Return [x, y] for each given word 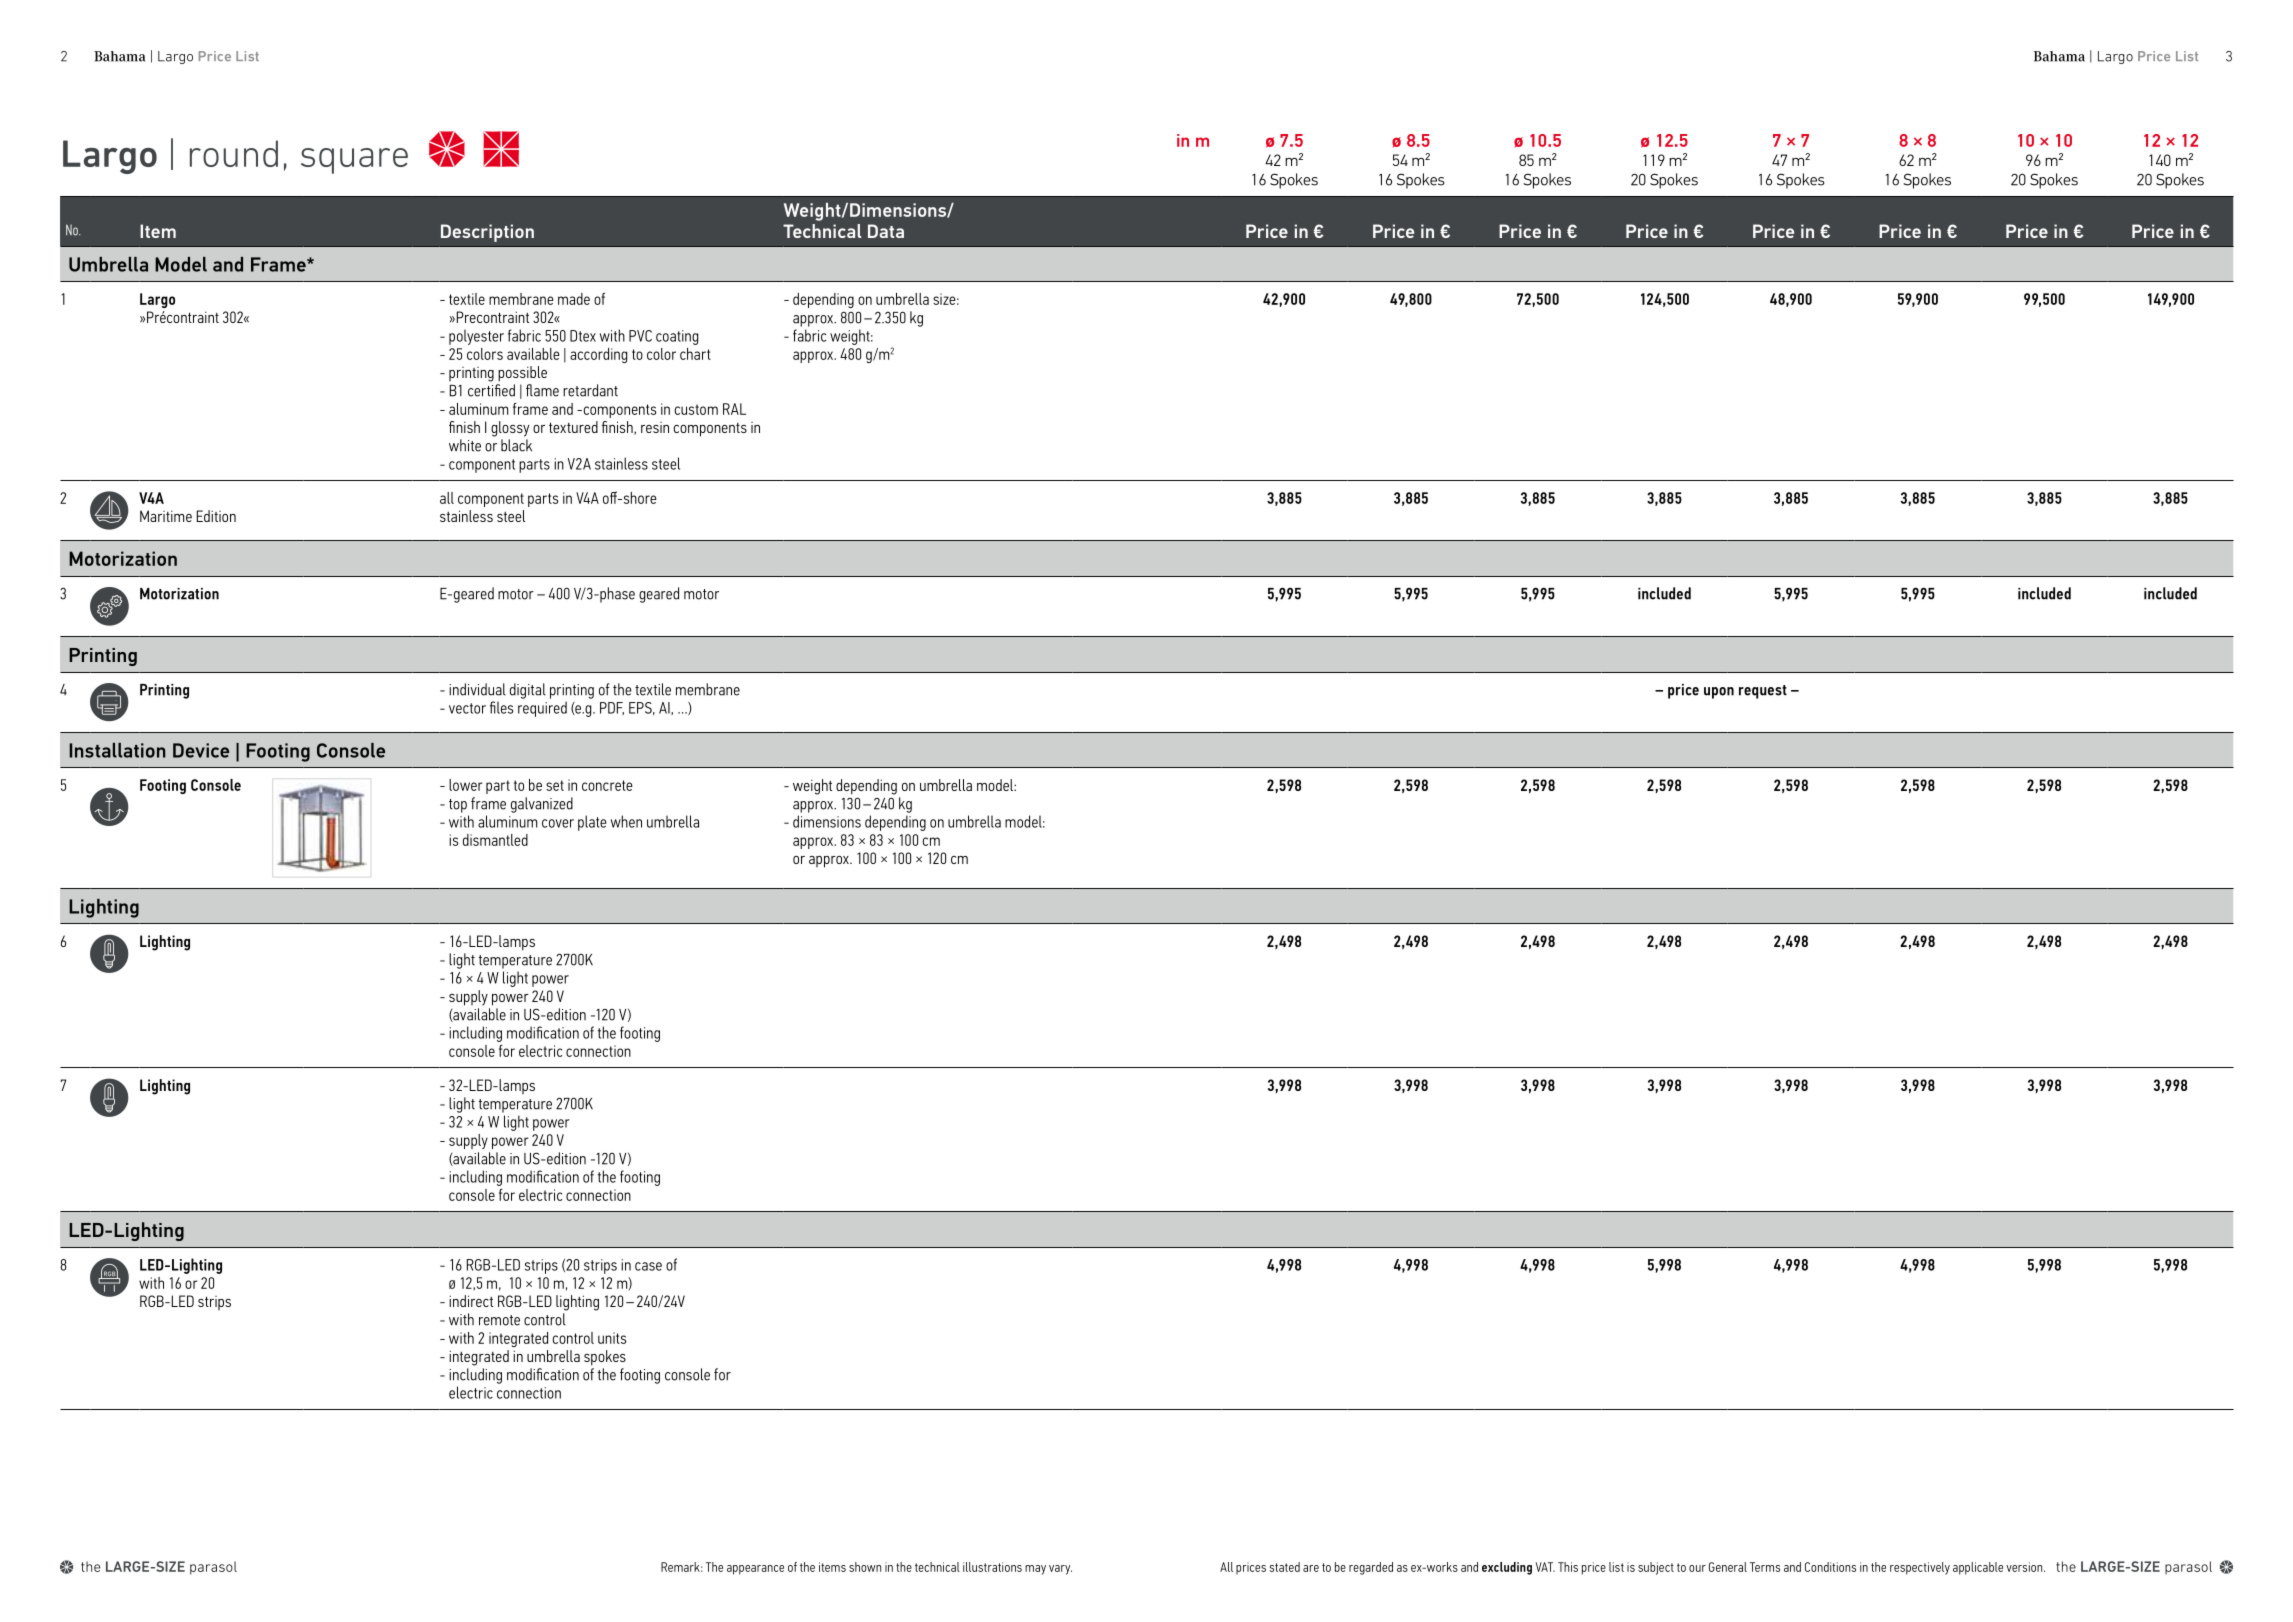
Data [886, 231]
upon [1719, 693]
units [612, 1338]
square [354, 161]
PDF [612, 708]
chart [695, 354]
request [1763, 692]
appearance [755, 1570]
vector [467, 708]
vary [1060, 1570]
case [648, 1266]
